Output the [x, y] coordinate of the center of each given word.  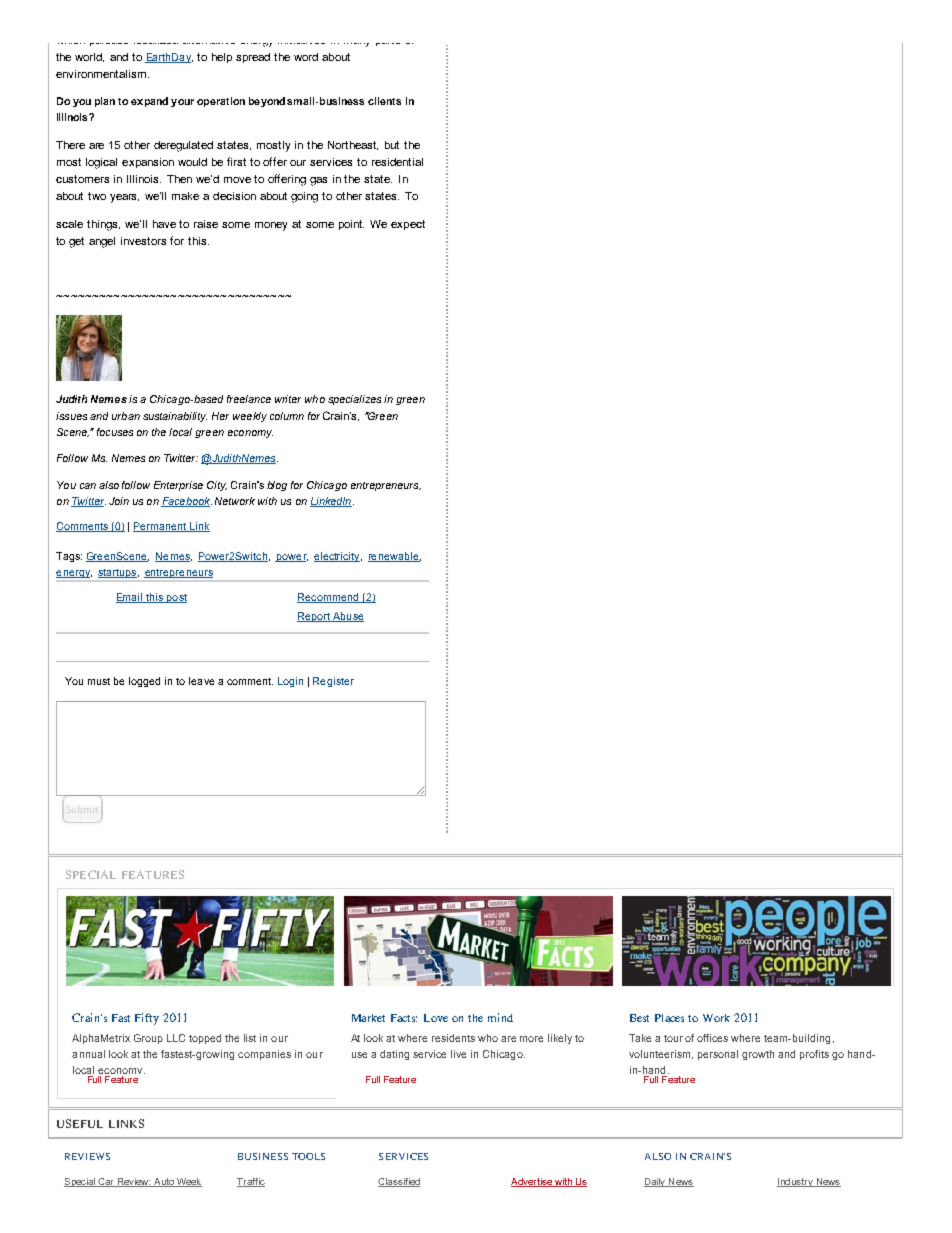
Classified [399, 1182]
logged [144, 682]
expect [408, 225]
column [287, 416]
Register [333, 682]
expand [149, 102]
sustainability [175, 417]
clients [384, 101]
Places [669, 1018]
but [392, 145]
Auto [164, 1182]
